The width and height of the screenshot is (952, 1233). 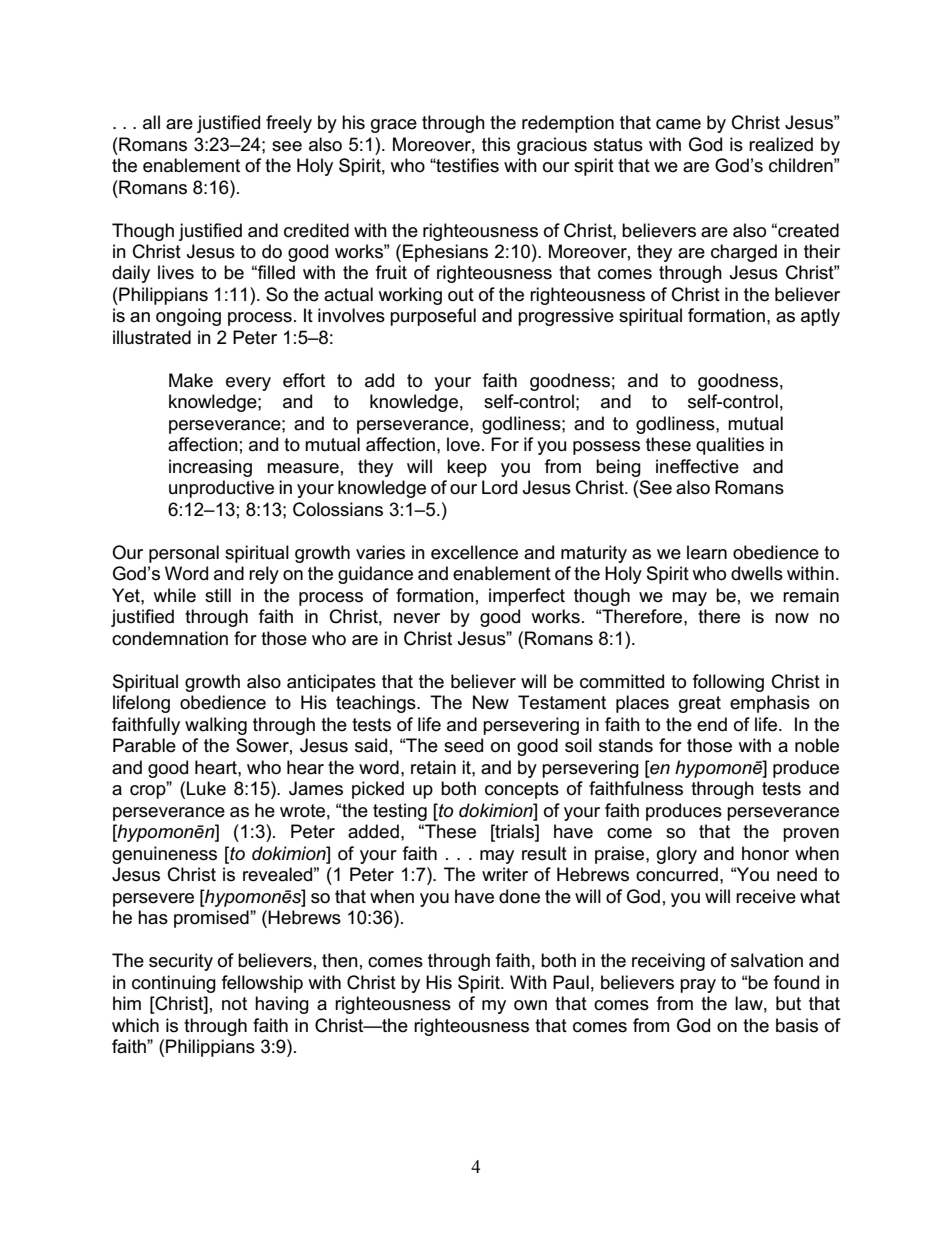 What do you see at coordinates (188, 317) in the screenshot?
I see `ongoing` at bounding box center [188, 317].
